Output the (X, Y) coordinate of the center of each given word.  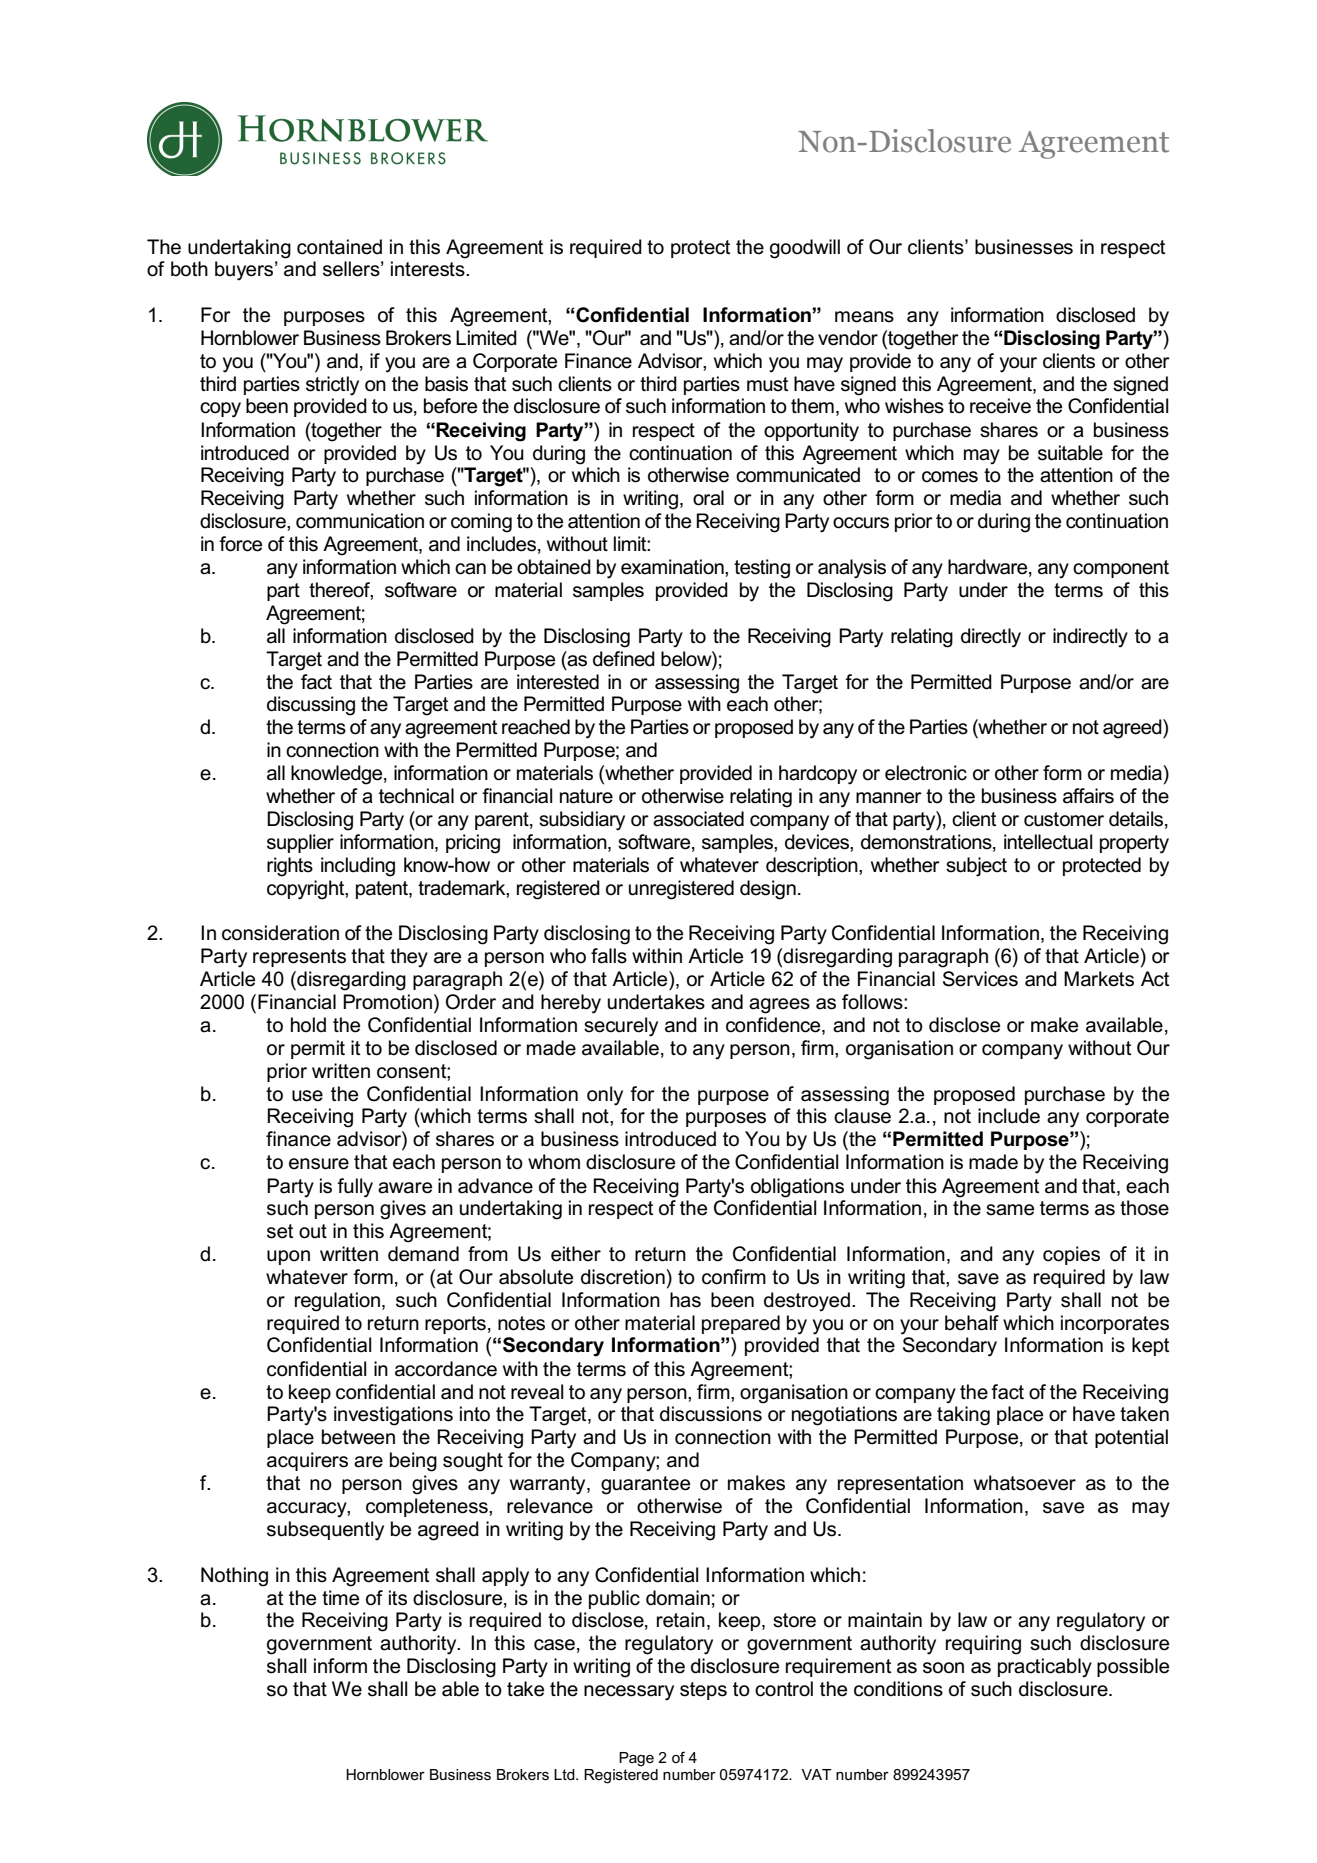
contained (339, 247)
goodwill (805, 249)
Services (980, 979)
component (1121, 569)
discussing (311, 706)
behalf (972, 1323)
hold (308, 1025)
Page (636, 1759)
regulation (339, 1302)
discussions (711, 1414)
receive (1000, 406)
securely (621, 1027)
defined (624, 659)
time (340, 1598)
